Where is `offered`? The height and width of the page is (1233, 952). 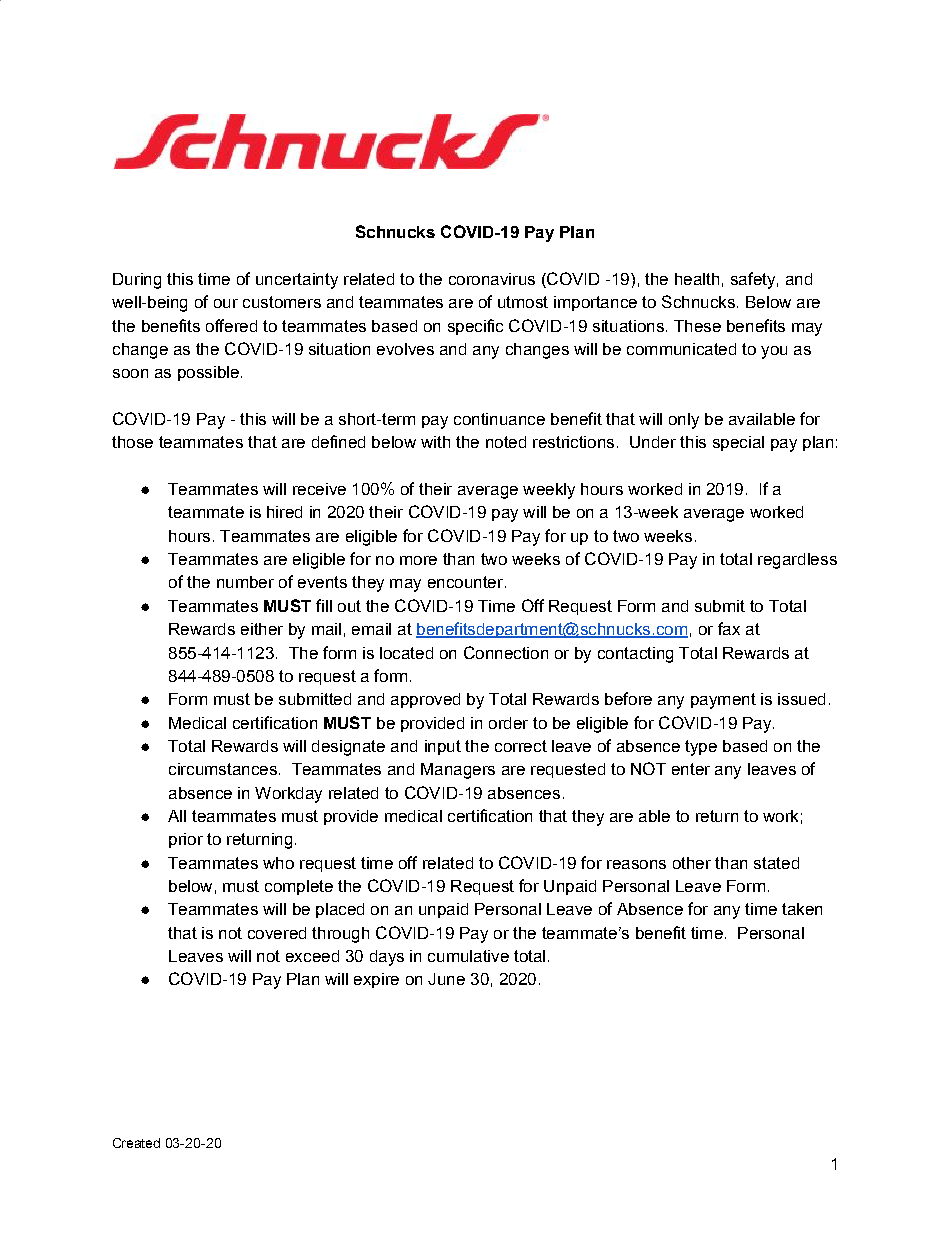
offered is located at coordinates (231, 325).
